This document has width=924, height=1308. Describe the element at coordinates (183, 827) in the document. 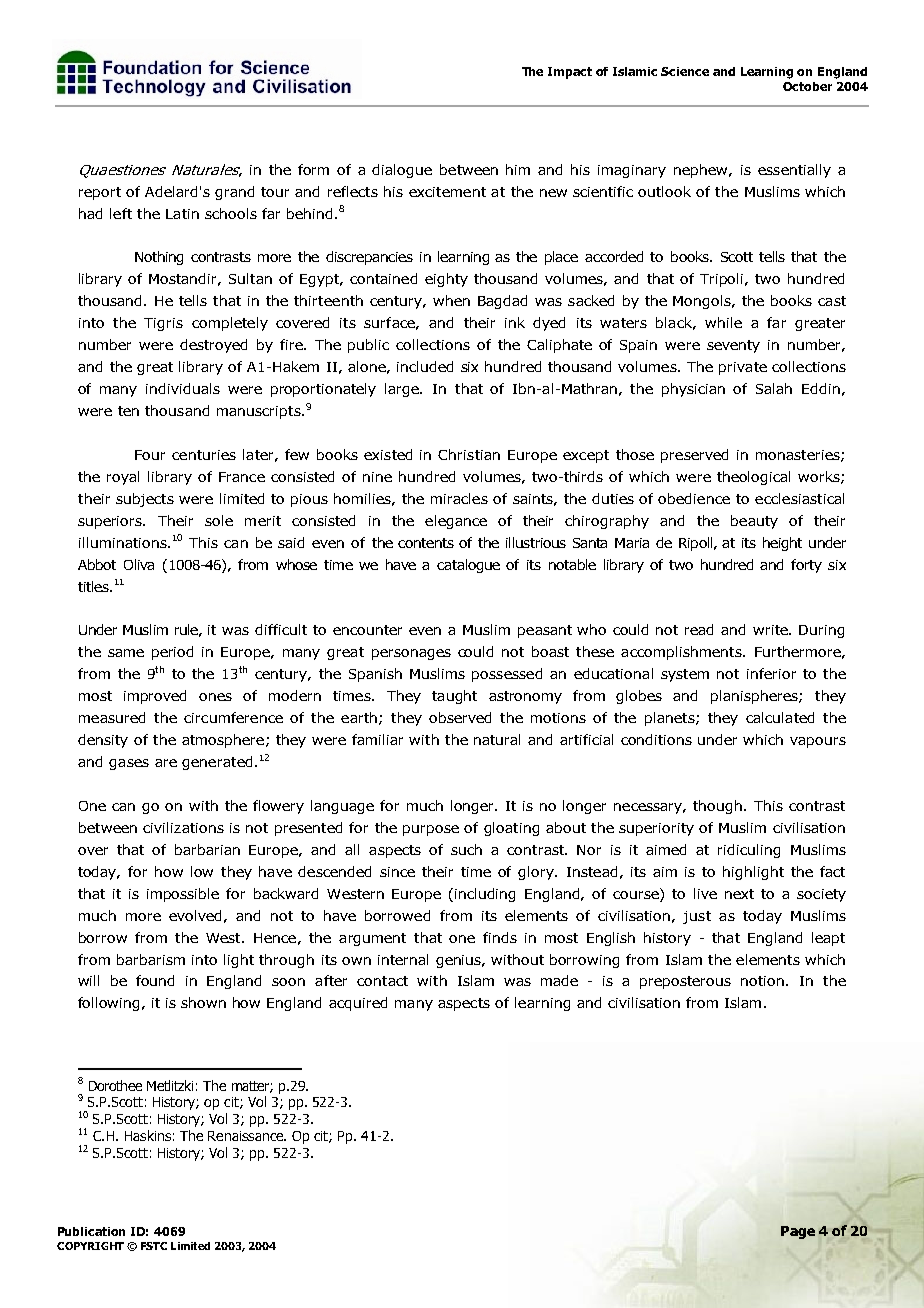

I see `civilizations` at that location.
